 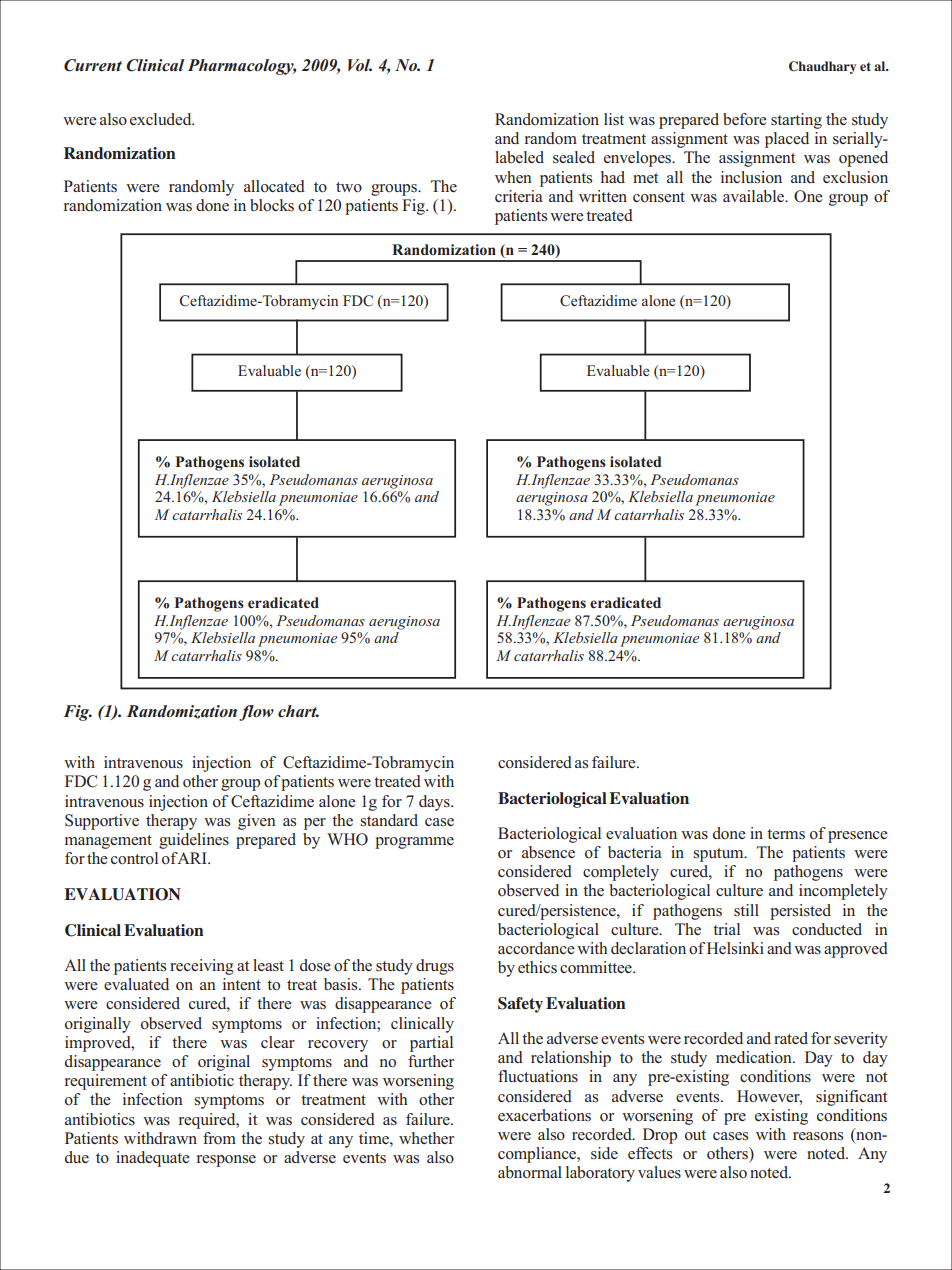 What do you see at coordinates (818, 1136) in the screenshot?
I see `reasons` at bounding box center [818, 1136].
